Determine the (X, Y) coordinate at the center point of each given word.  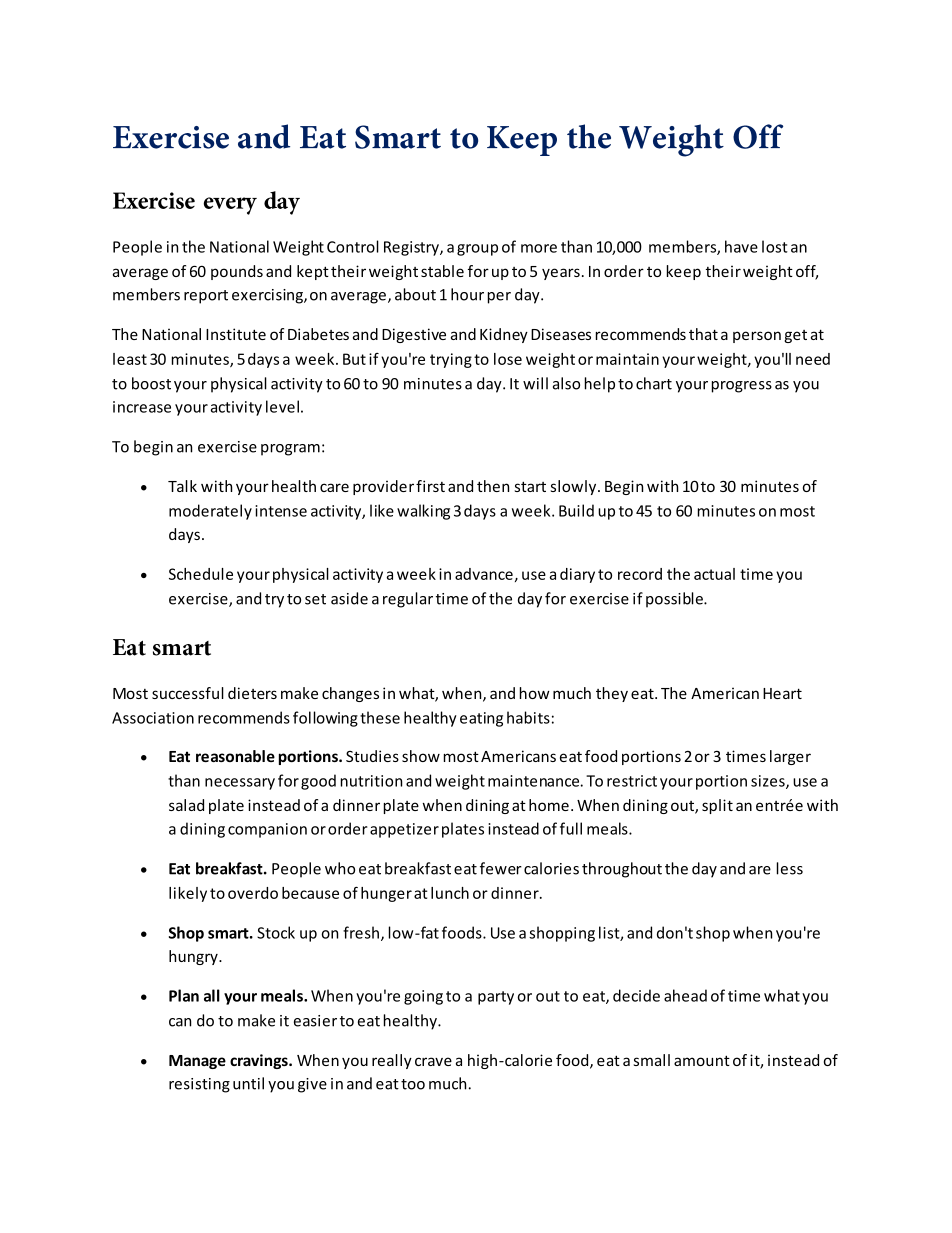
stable (442, 271)
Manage (197, 1062)
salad (186, 805)
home (549, 805)
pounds (237, 272)
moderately (210, 512)
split (717, 806)
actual (714, 574)
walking (423, 512)
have (741, 246)
